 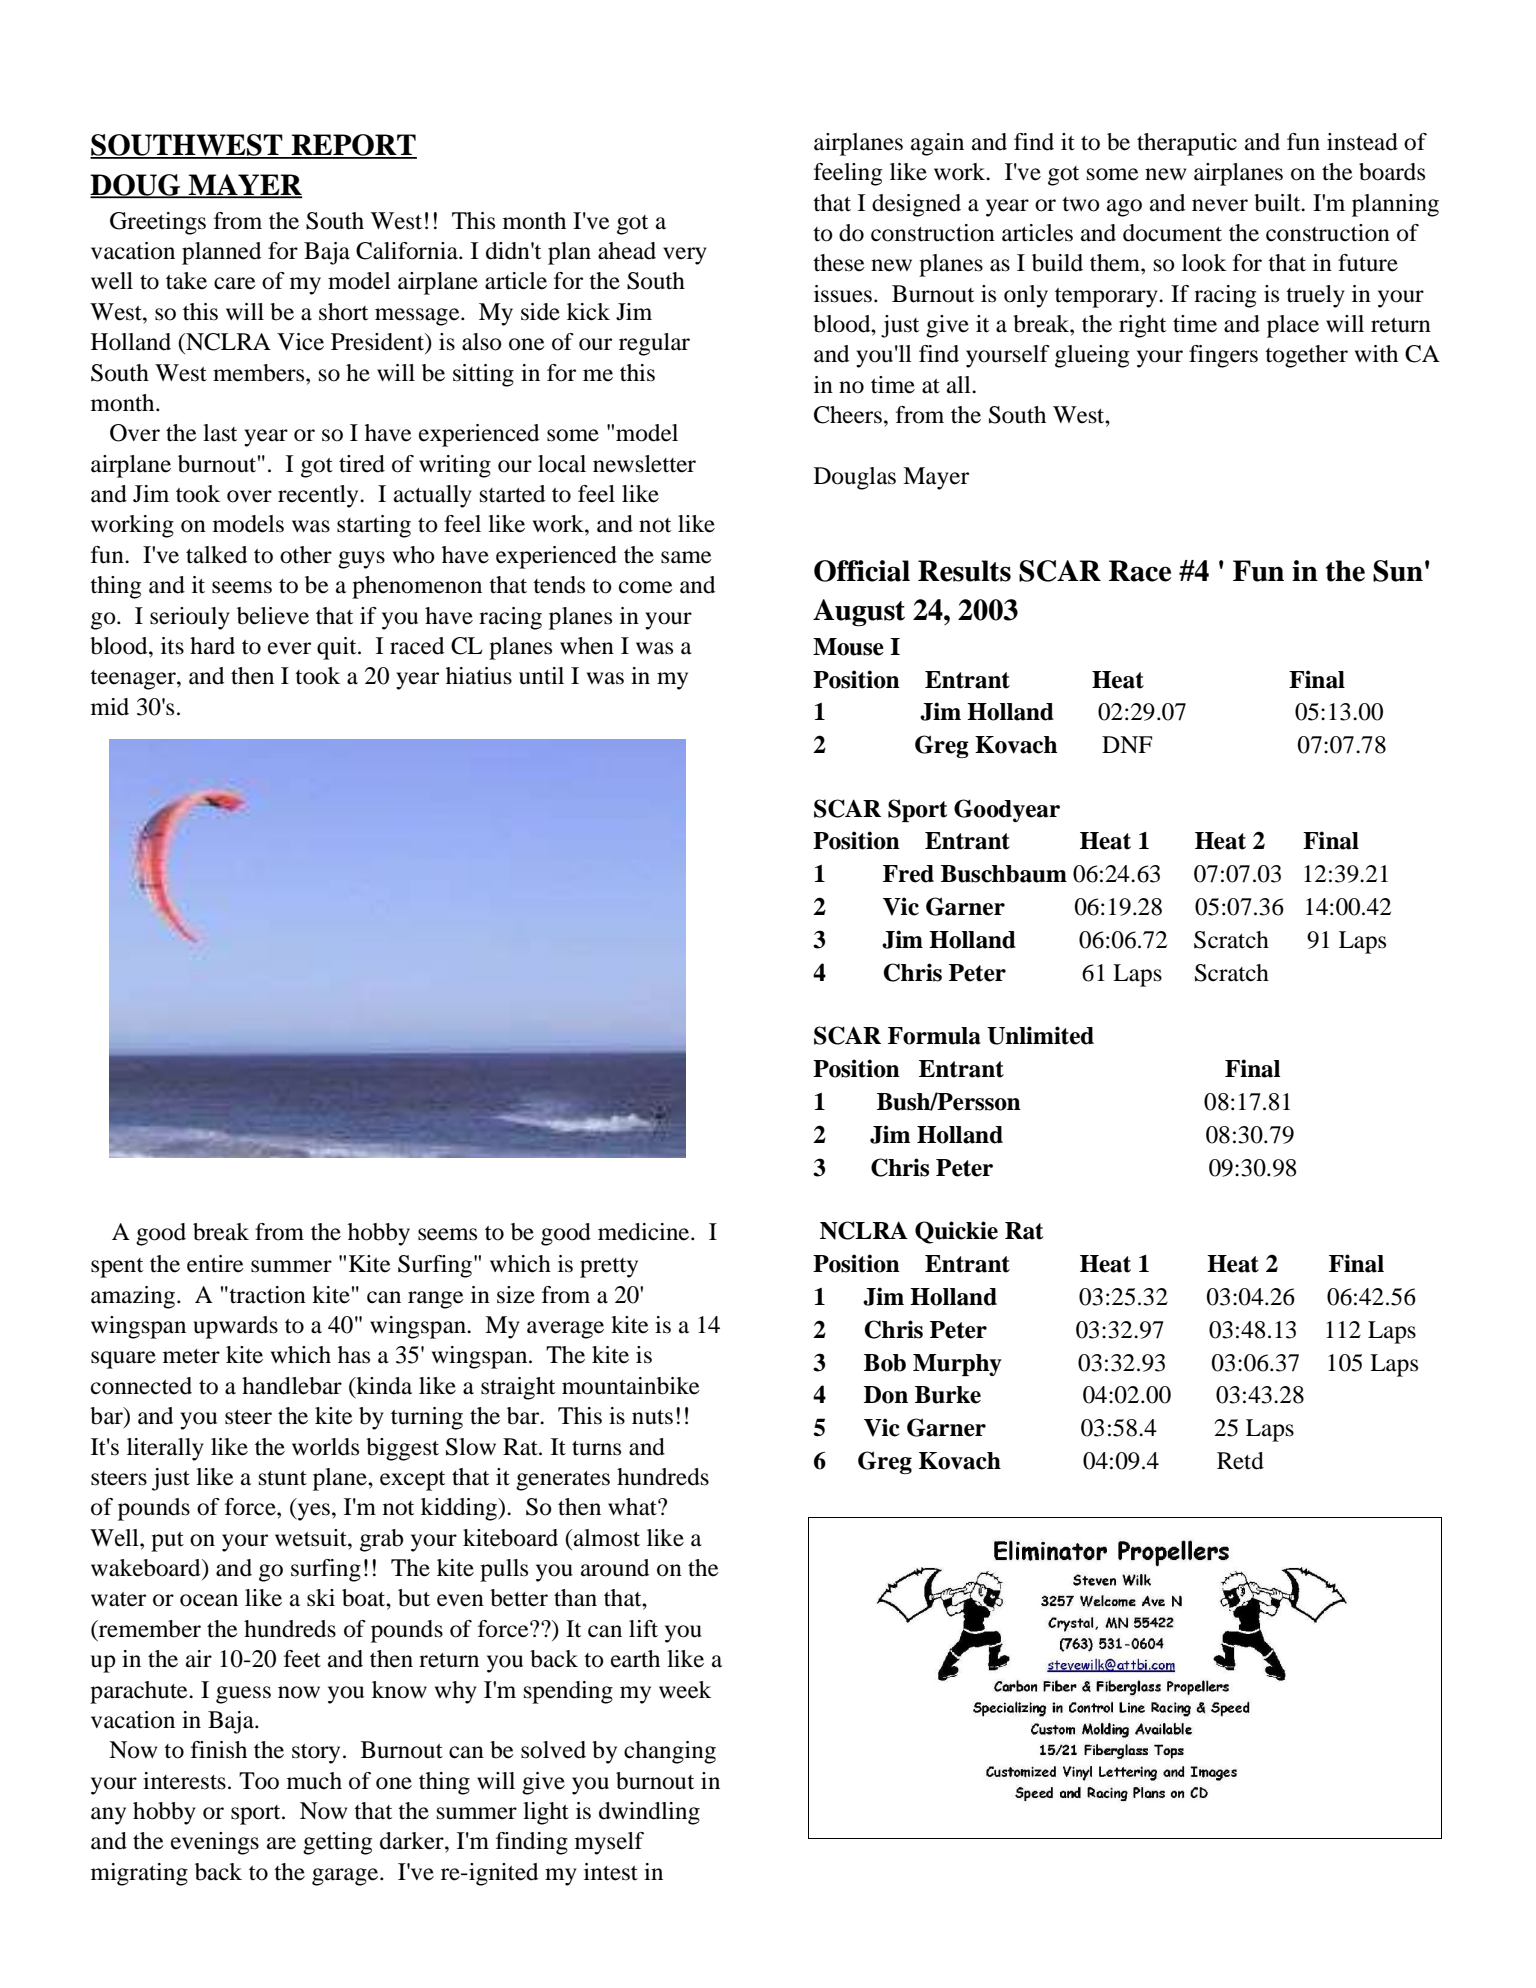 I want to click on same, so click(x=686, y=557).
